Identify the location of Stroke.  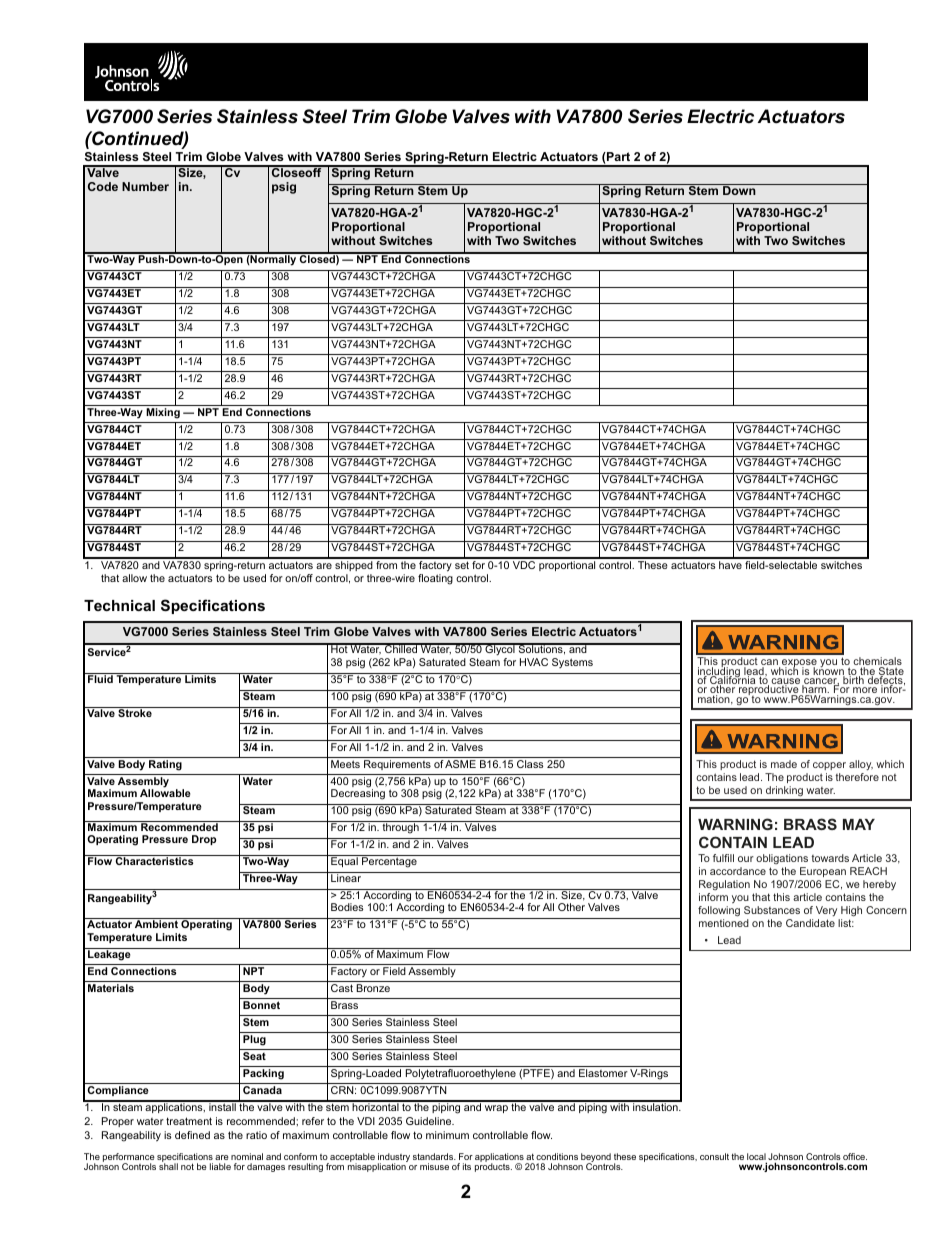
(135, 712).
